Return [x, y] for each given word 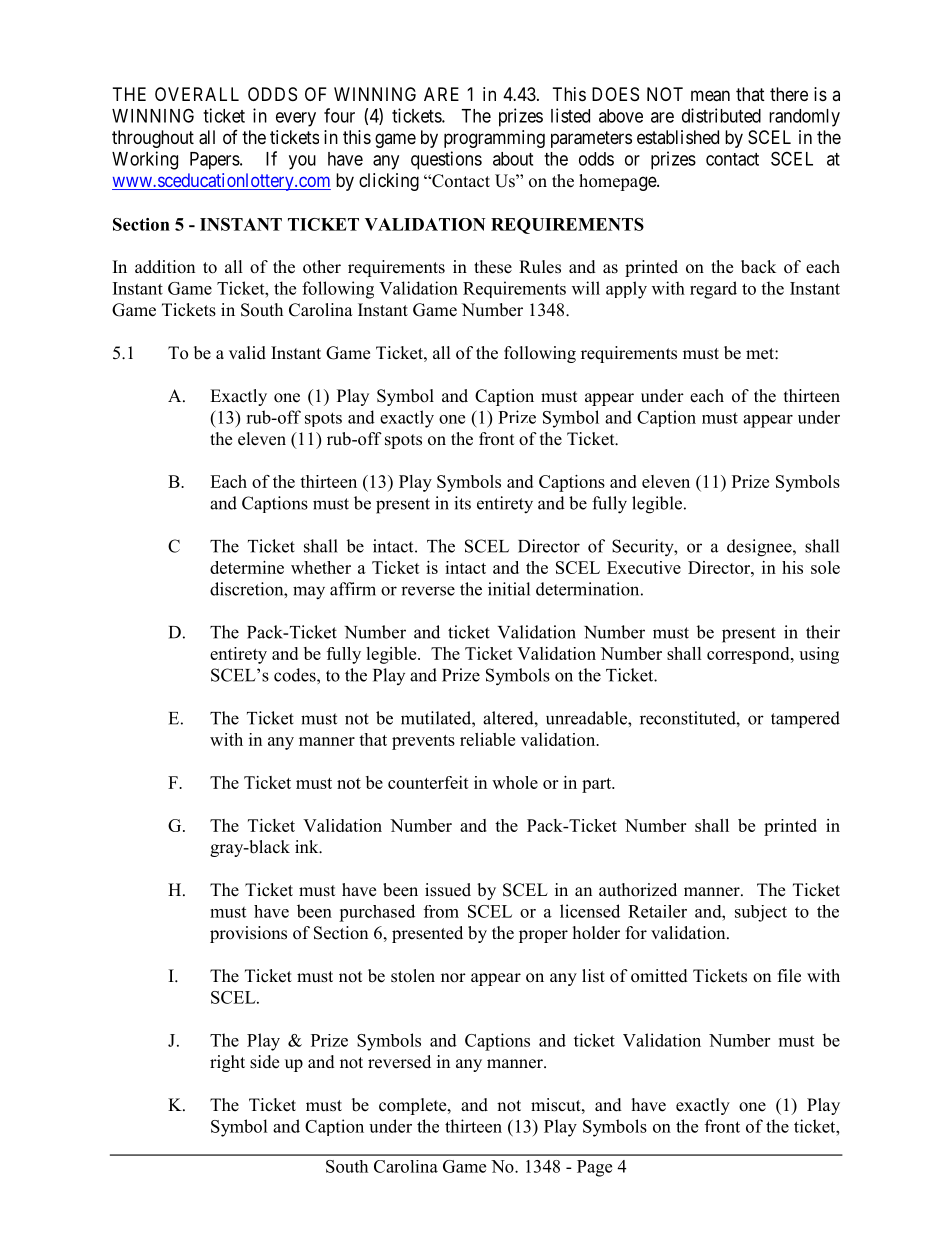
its [462, 503]
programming [494, 139]
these [493, 267]
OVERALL [197, 94]
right [227, 1063]
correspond [749, 655]
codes [296, 675]
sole [825, 567]
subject [761, 913]
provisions [248, 934]
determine [247, 567]
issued [448, 890]
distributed [721, 115]
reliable [487, 739]
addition [165, 267]
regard [713, 290]
